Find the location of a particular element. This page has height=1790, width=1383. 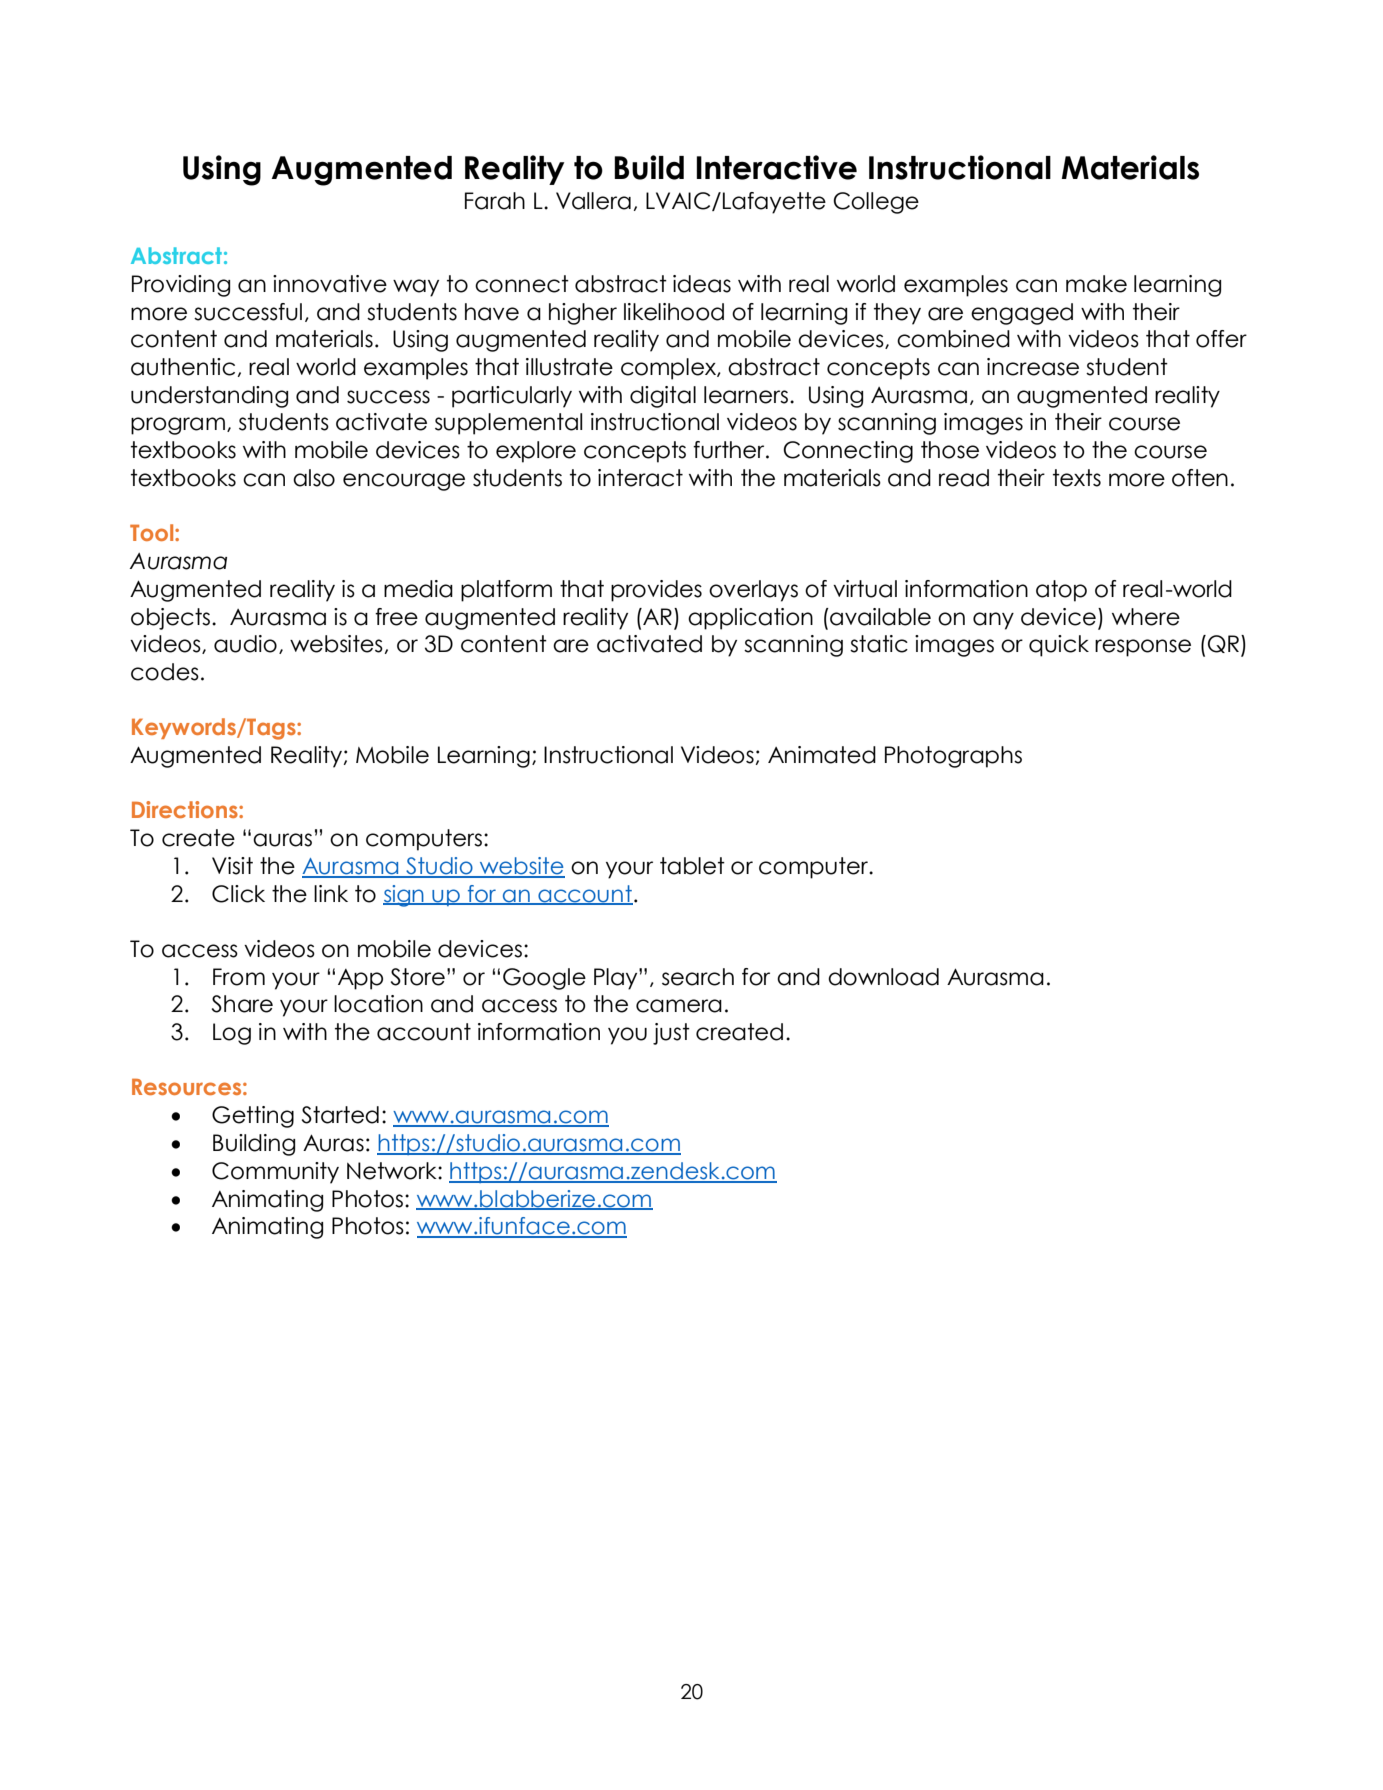

Click is located at coordinates (238, 894).
